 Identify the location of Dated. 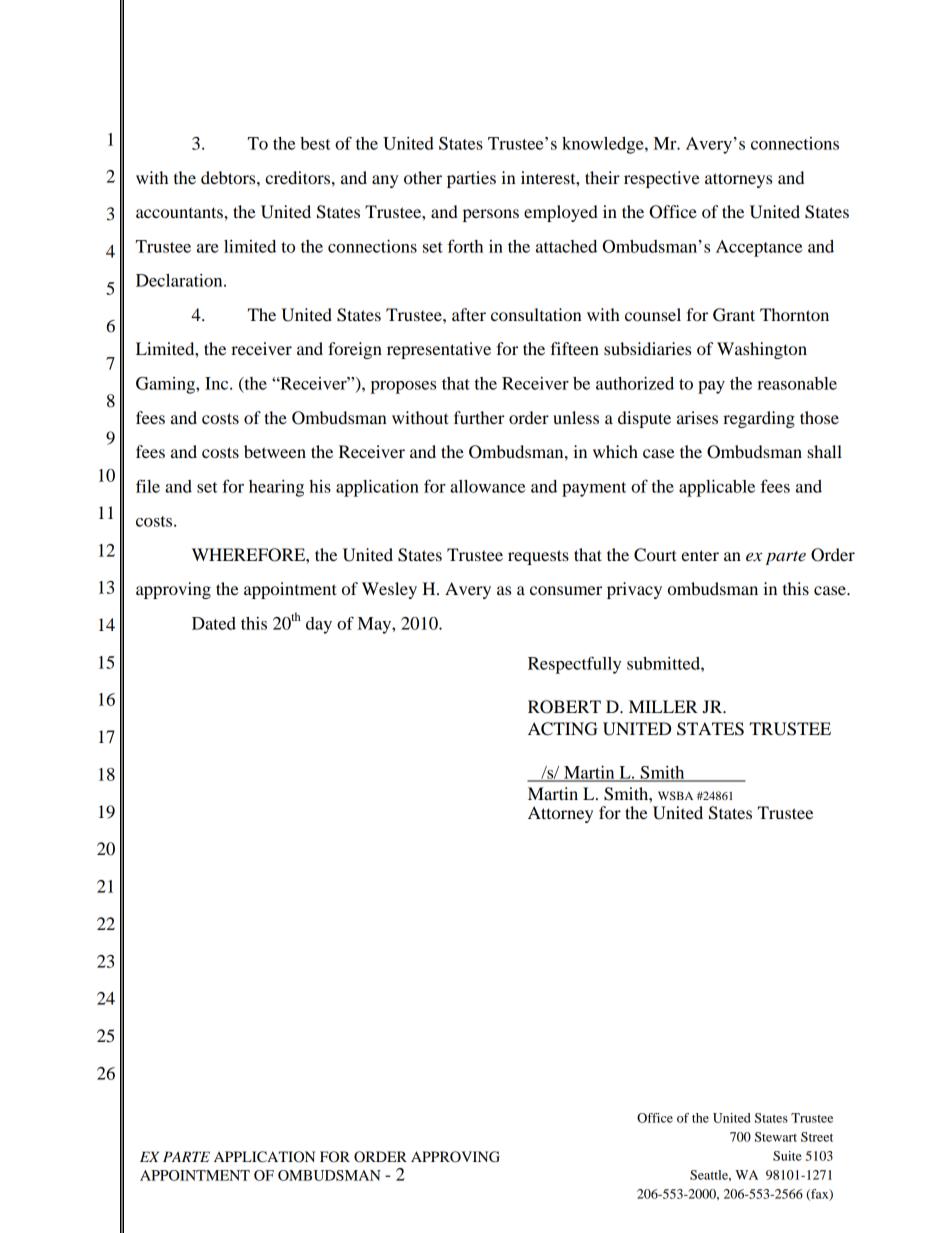
(214, 623).
